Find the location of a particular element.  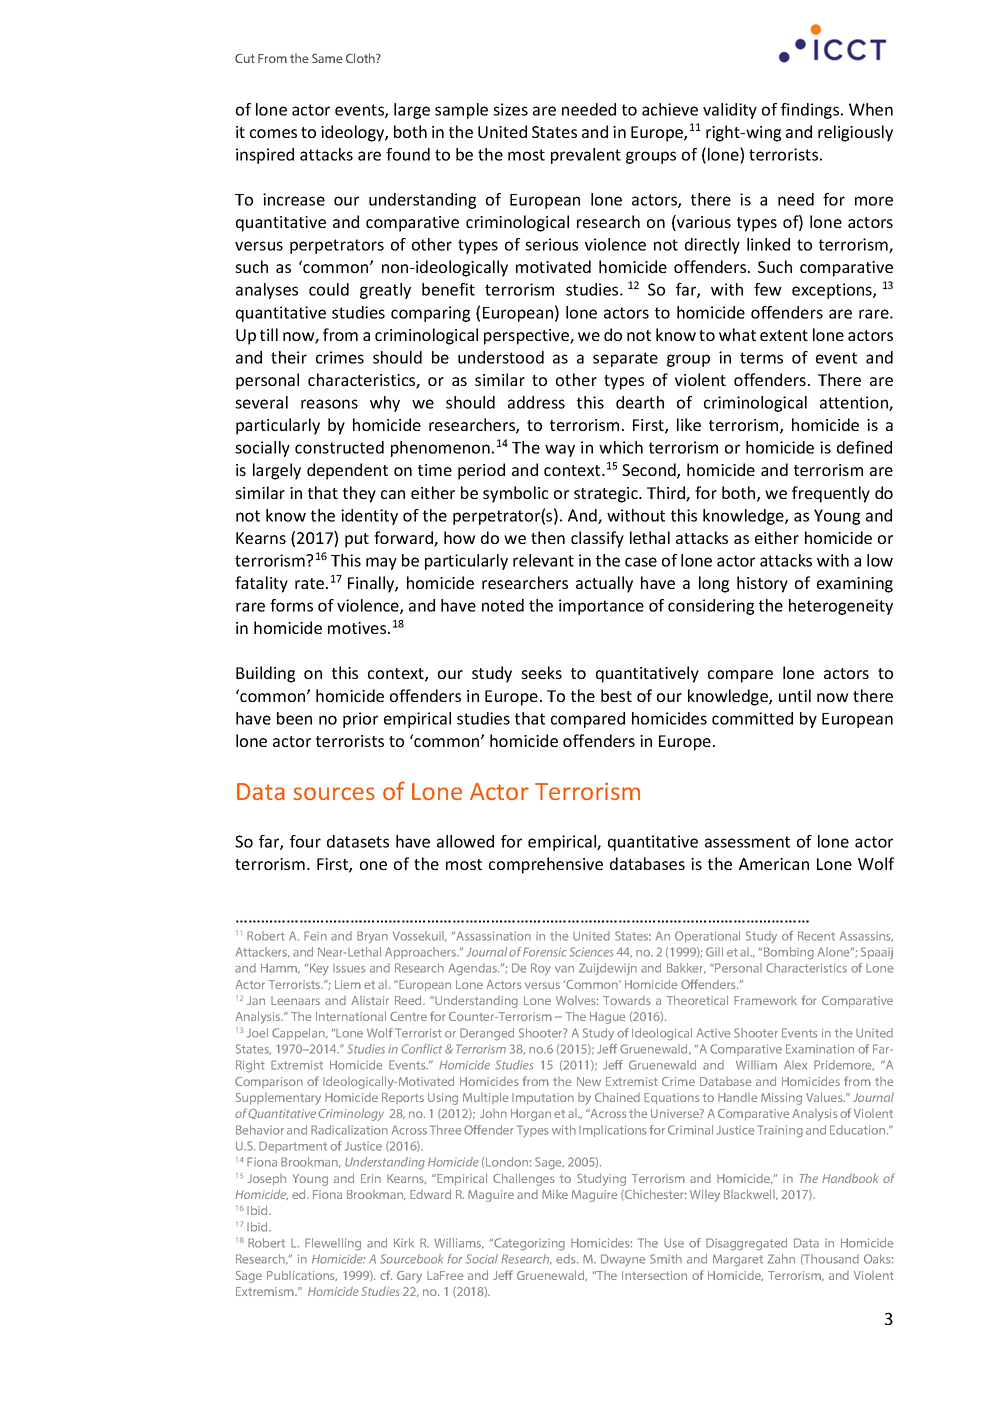

Hague is located at coordinates (608, 1018).
